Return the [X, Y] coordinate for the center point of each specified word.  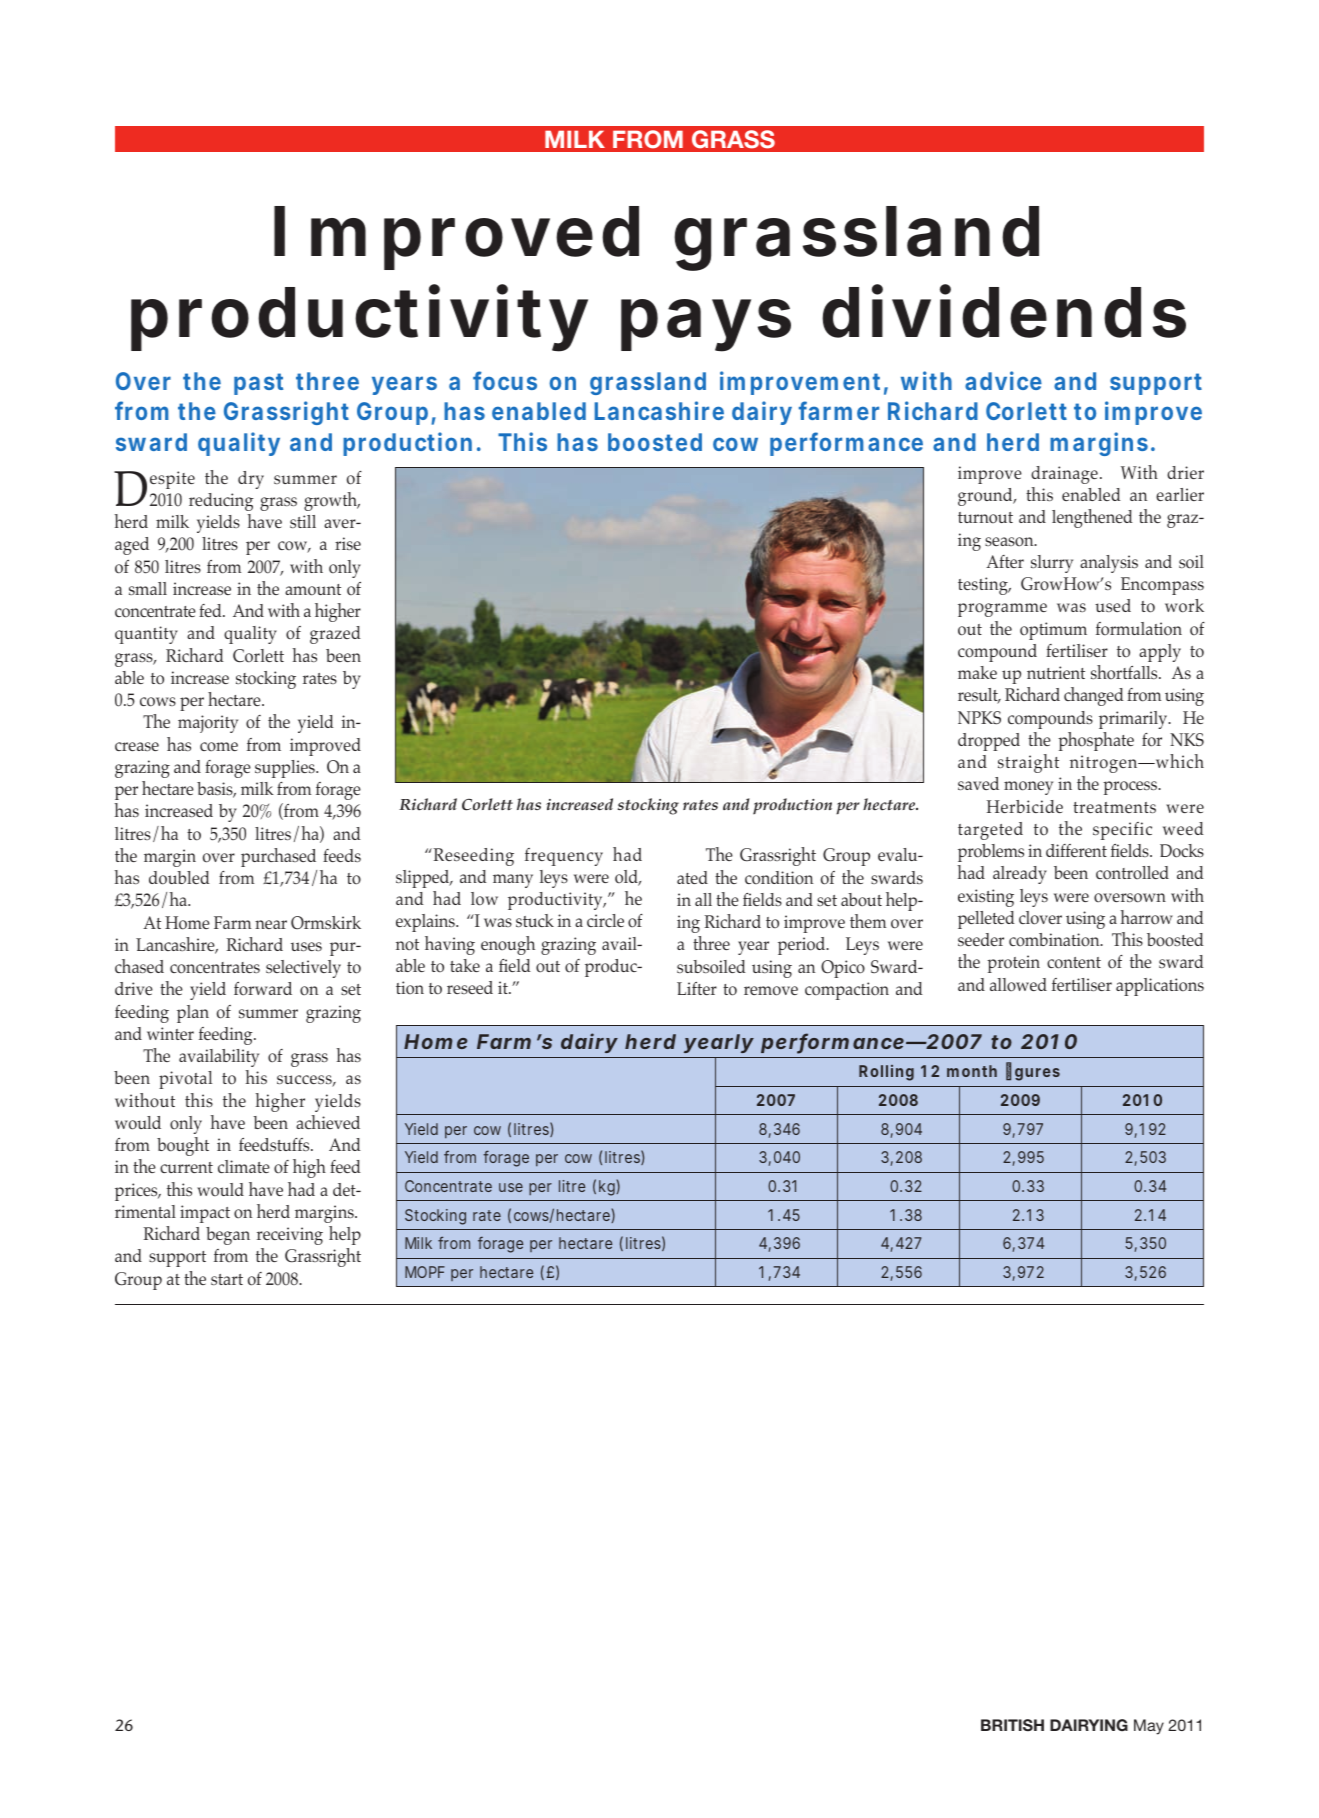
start [227, 1279]
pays [706, 325]
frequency [564, 857]
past [258, 384]
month [972, 1071]
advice [1003, 380]
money [1028, 788]
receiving [290, 1236]
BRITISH [1012, 1725]
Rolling [886, 1073]
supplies [286, 769]
